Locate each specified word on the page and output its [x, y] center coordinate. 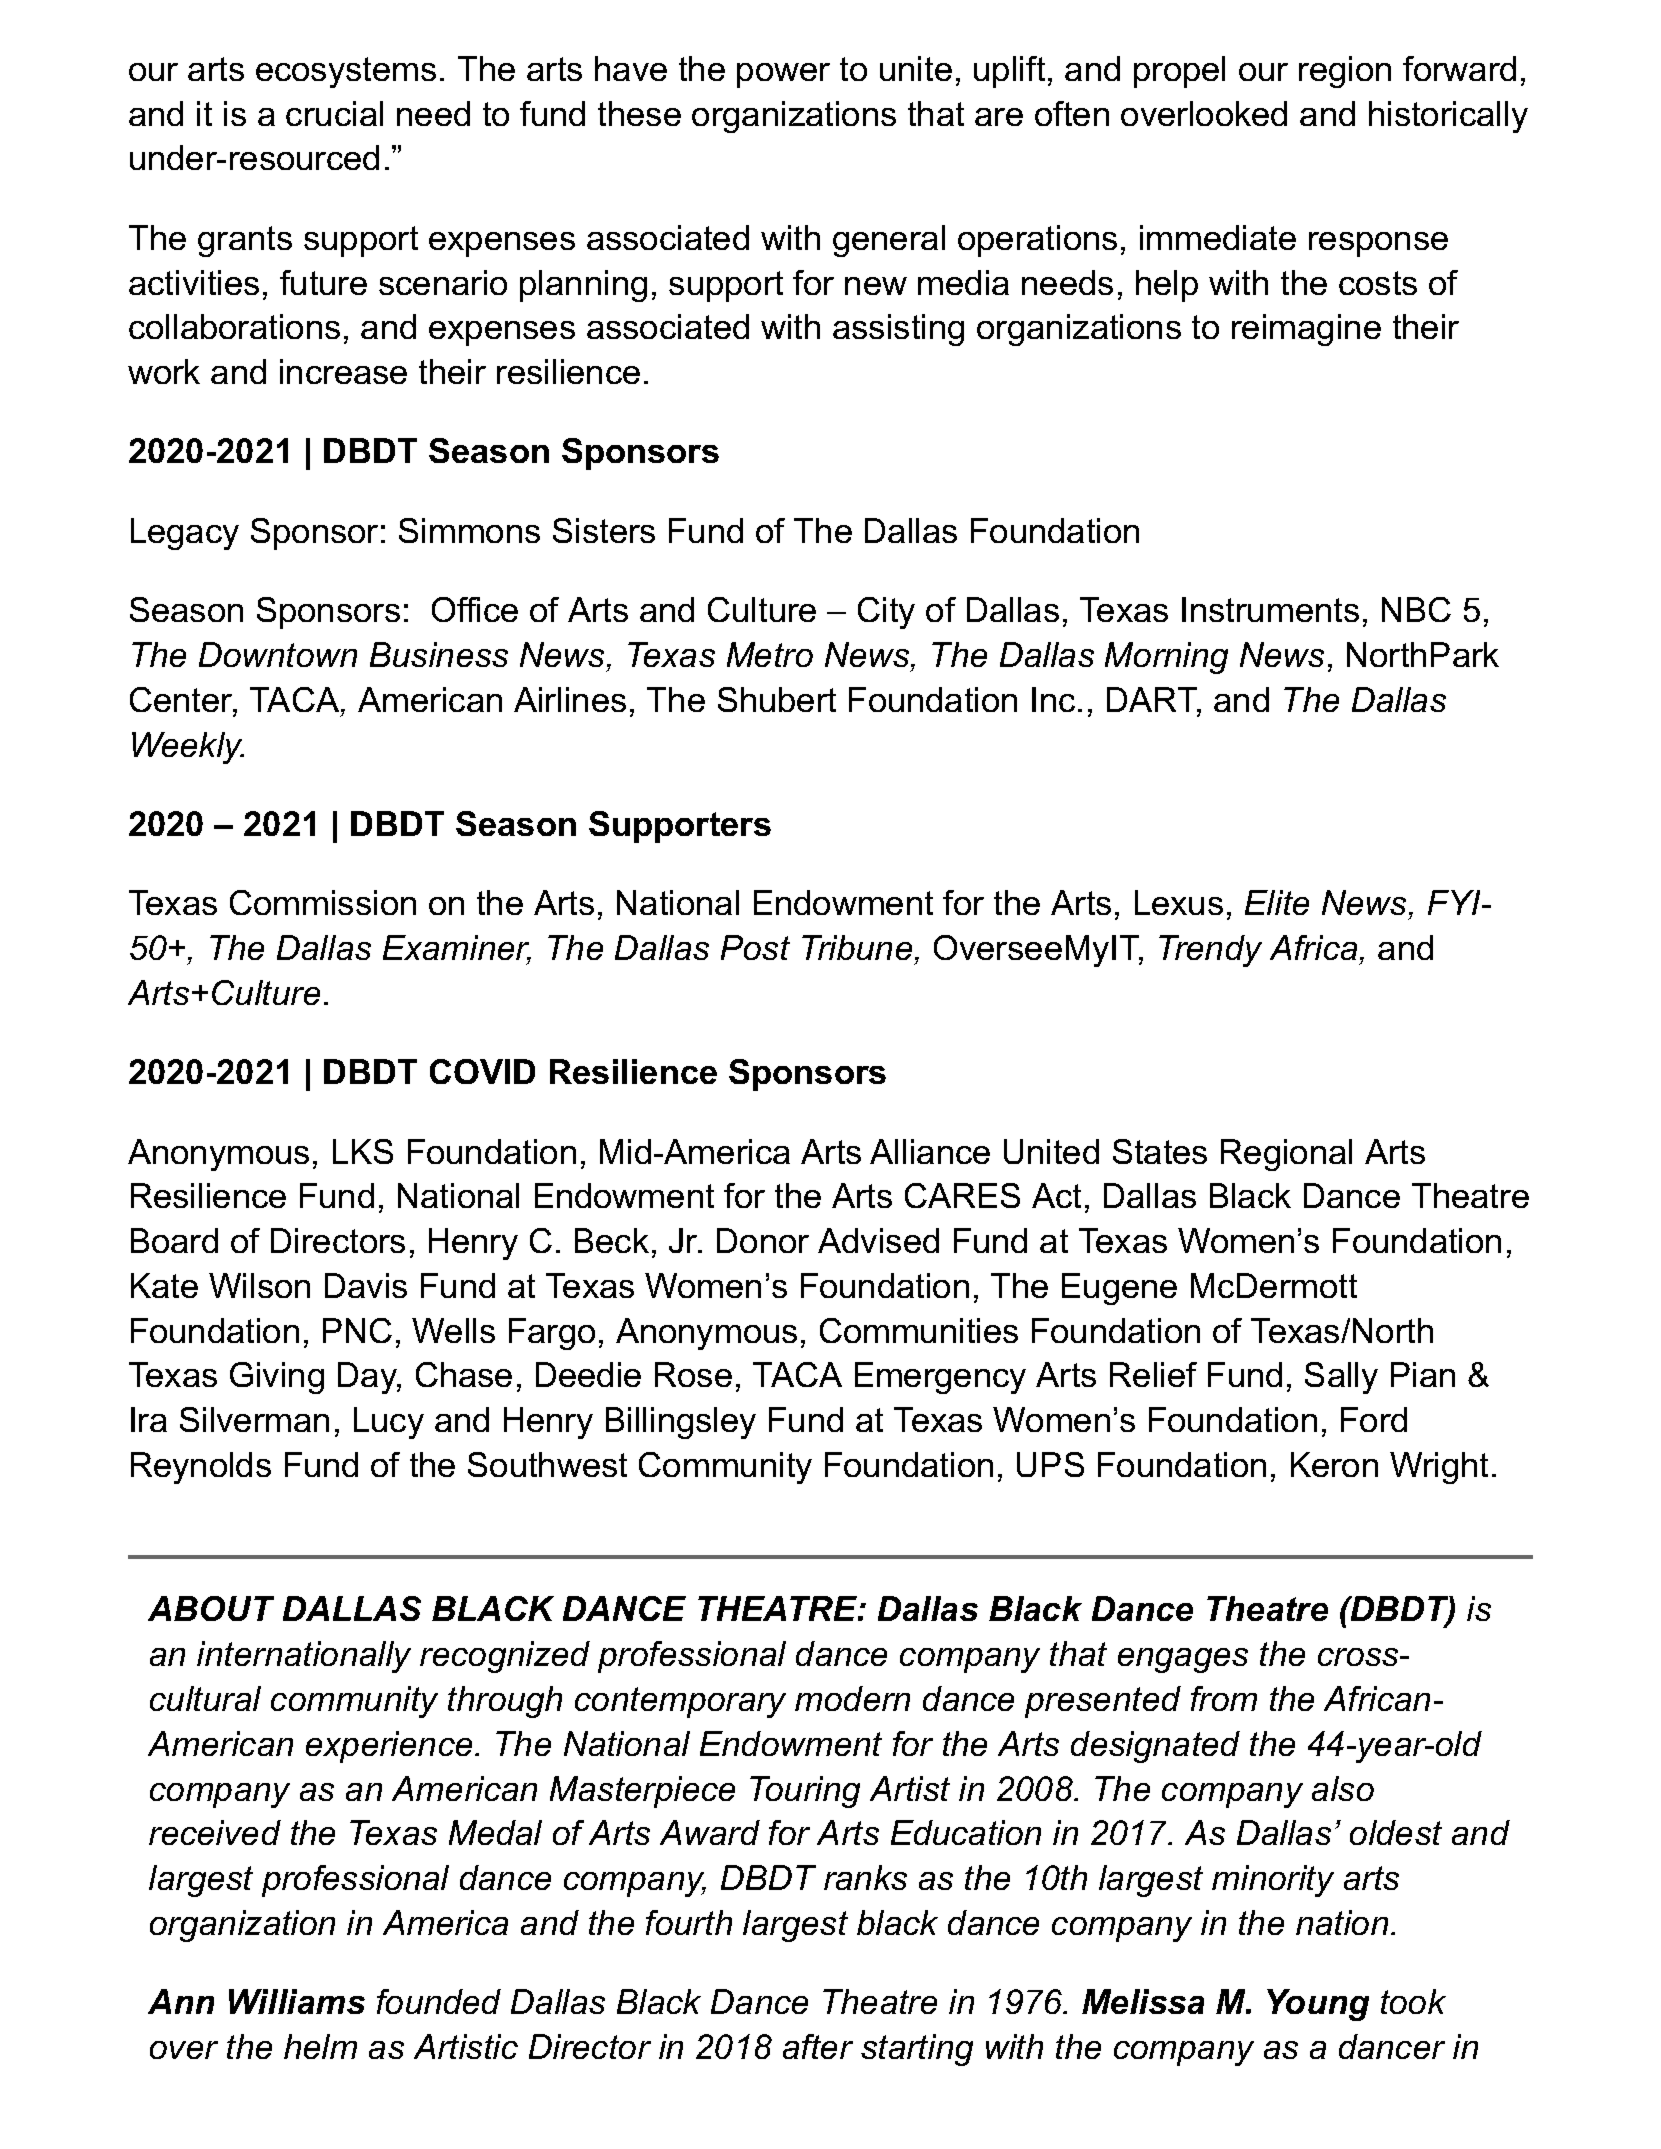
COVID [482, 1071]
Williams [297, 2001]
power [783, 75]
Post [755, 947]
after [818, 2046]
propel [1179, 72]
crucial [334, 113]
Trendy [1210, 951]
